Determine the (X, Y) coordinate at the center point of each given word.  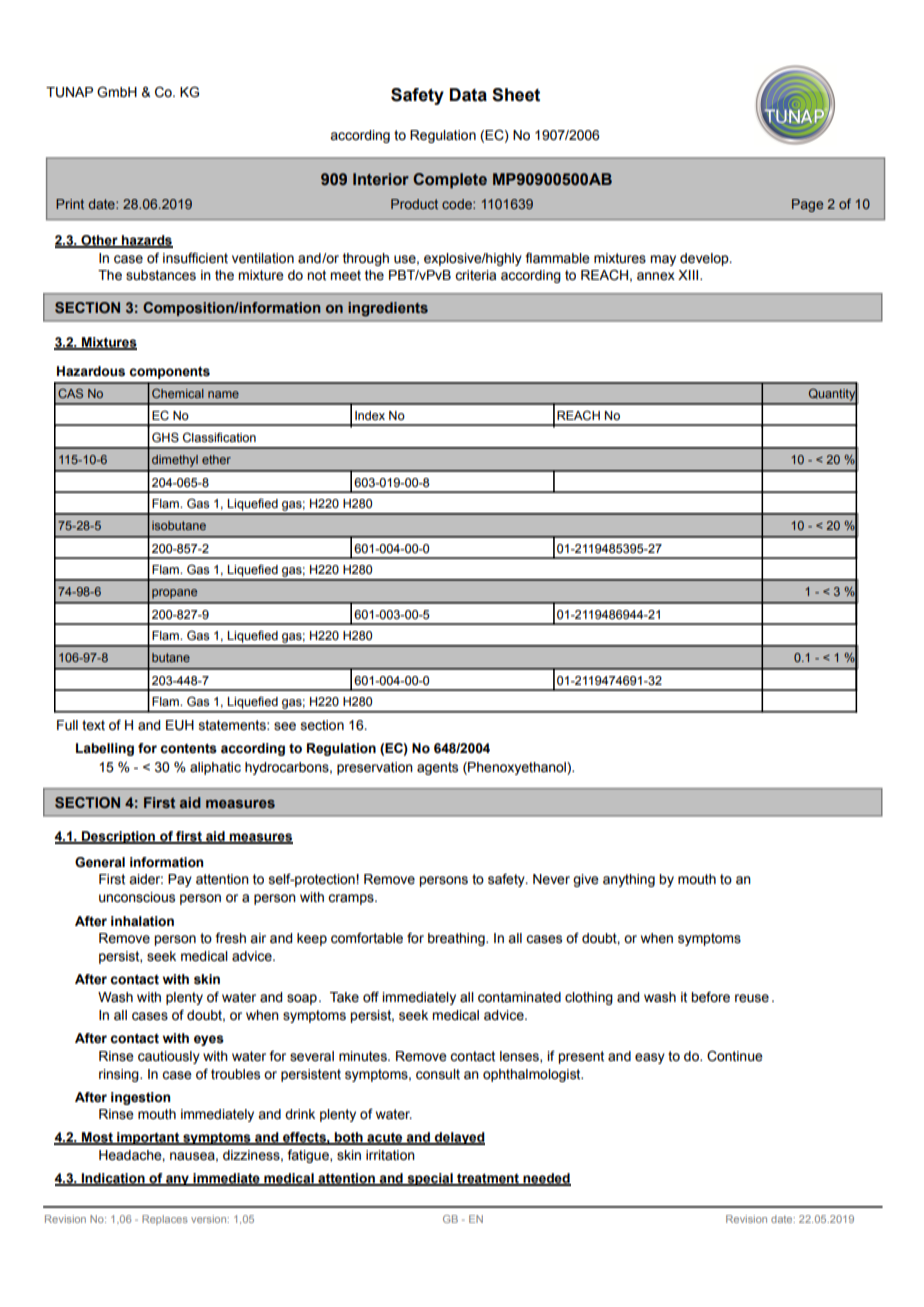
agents (437, 768)
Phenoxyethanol (517, 768)
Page (807, 205)
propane (174, 594)
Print (70, 204)
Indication (113, 1179)
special (430, 1179)
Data (468, 95)
